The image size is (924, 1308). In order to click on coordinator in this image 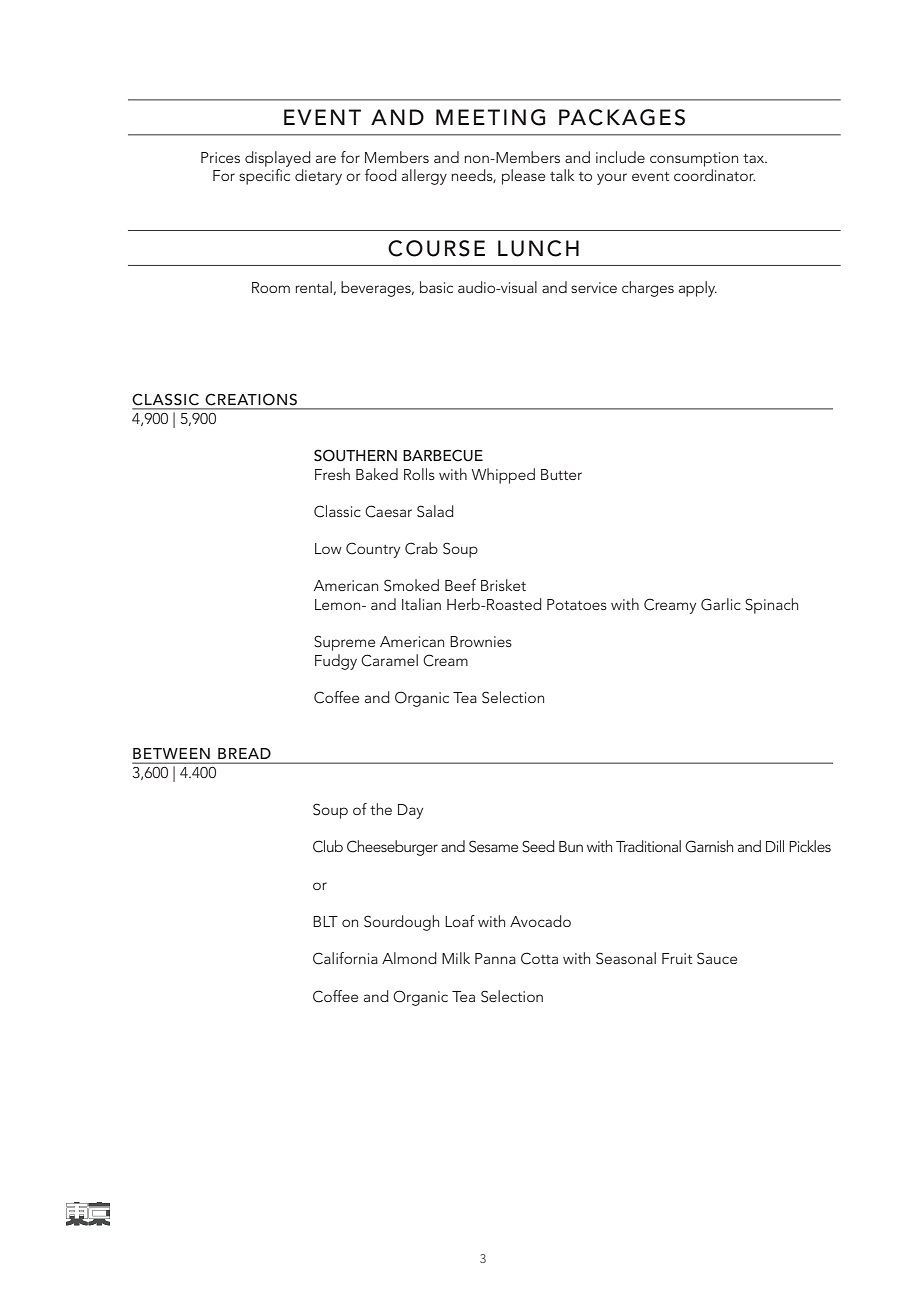, I will do `click(714, 175)`.
